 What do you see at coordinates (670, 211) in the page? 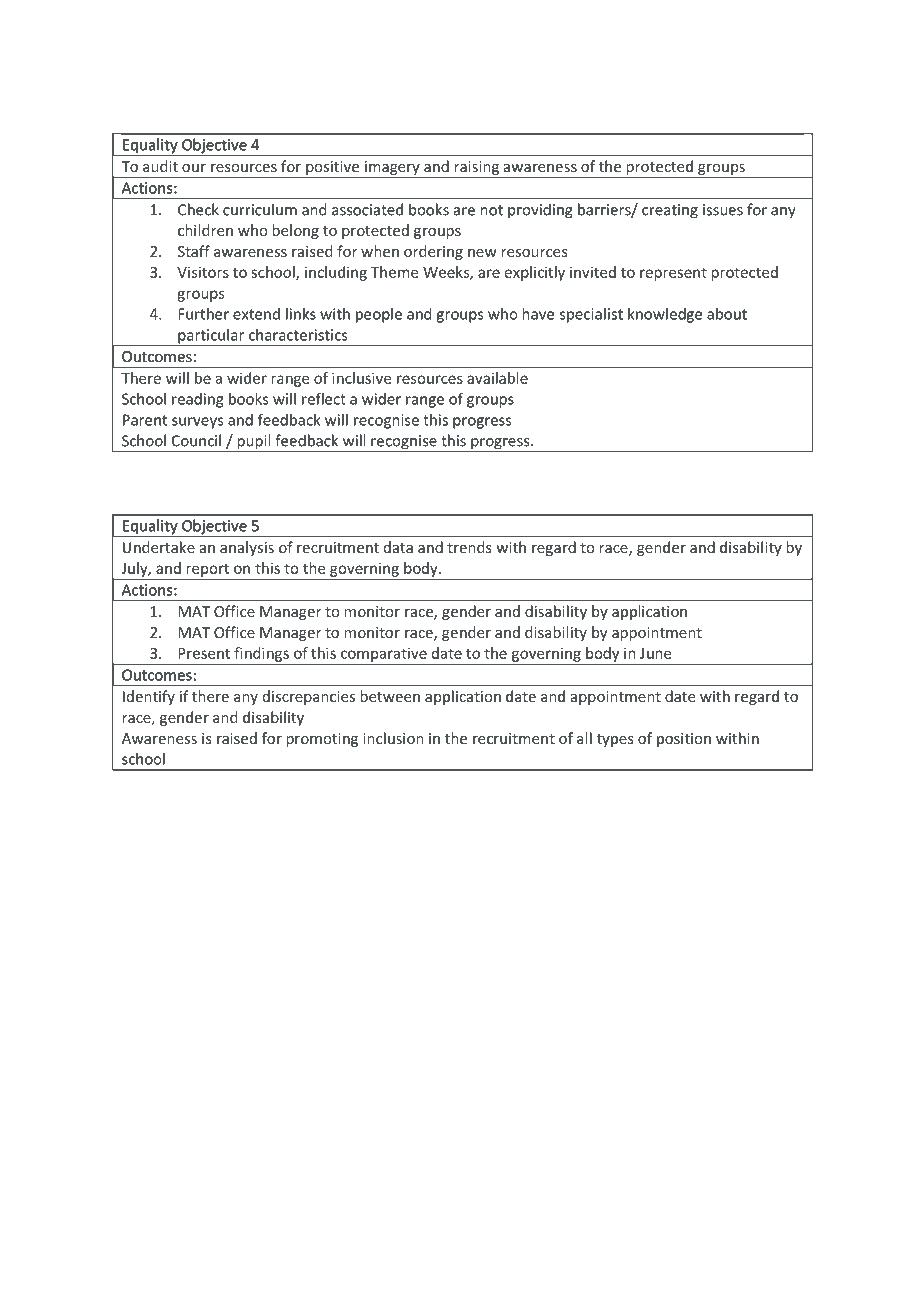
I see `creating` at bounding box center [670, 211].
